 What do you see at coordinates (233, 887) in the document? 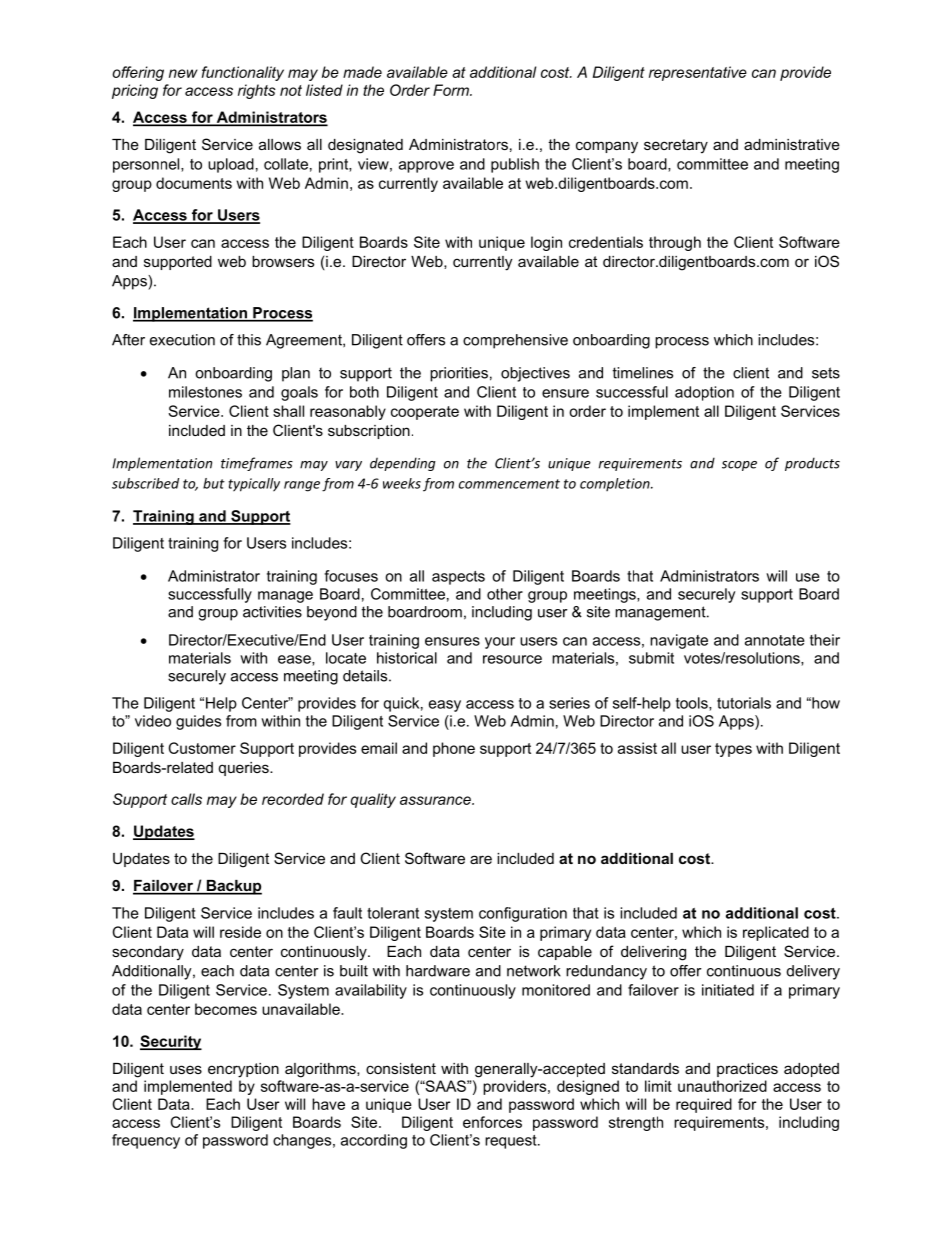
I see `Backup` at bounding box center [233, 887].
